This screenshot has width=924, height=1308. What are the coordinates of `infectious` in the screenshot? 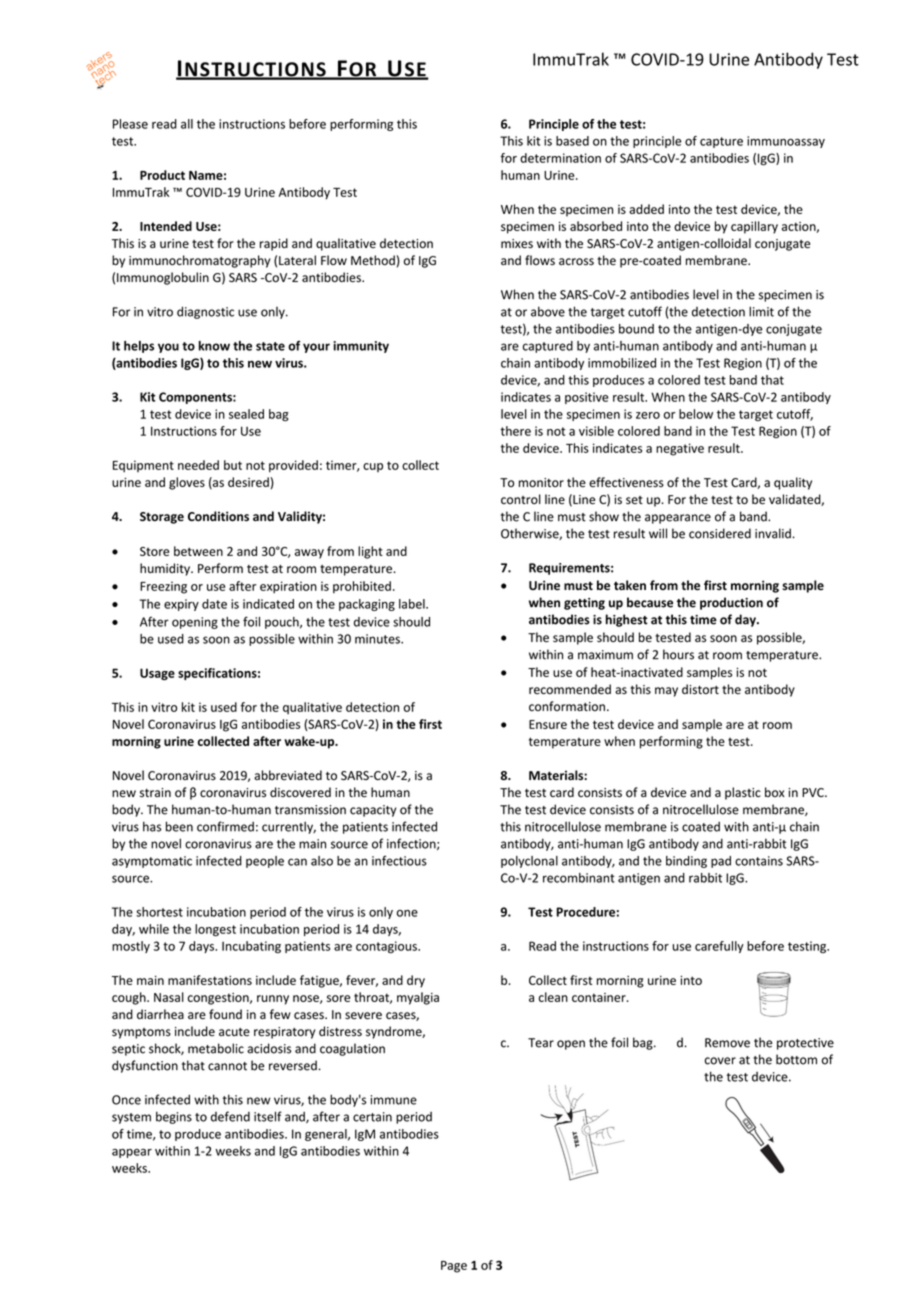 It's located at (399, 860).
